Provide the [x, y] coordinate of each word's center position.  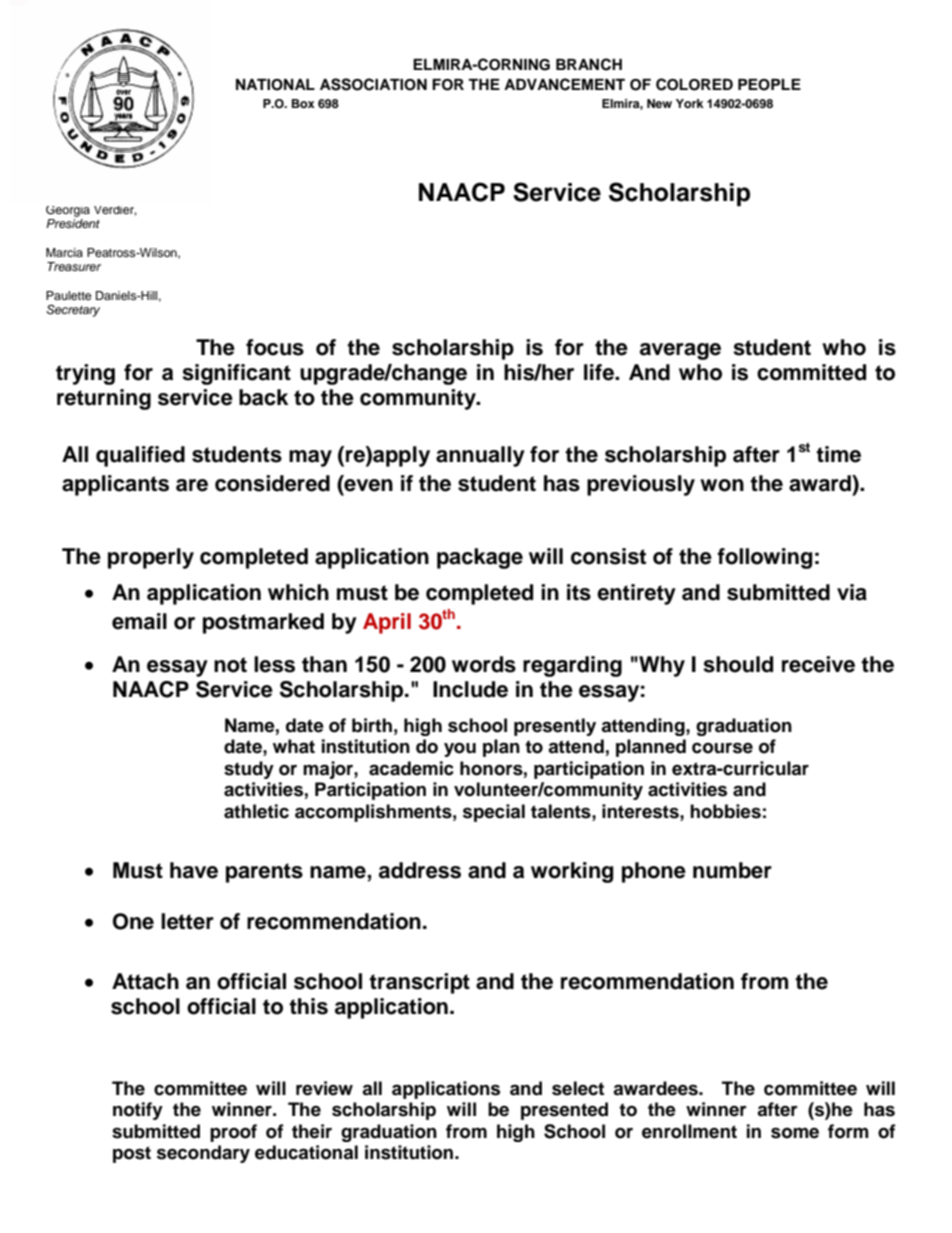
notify [138, 1111]
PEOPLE [769, 85]
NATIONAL [275, 85]
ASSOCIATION [373, 84]
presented [564, 1111]
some [795, 1133]
